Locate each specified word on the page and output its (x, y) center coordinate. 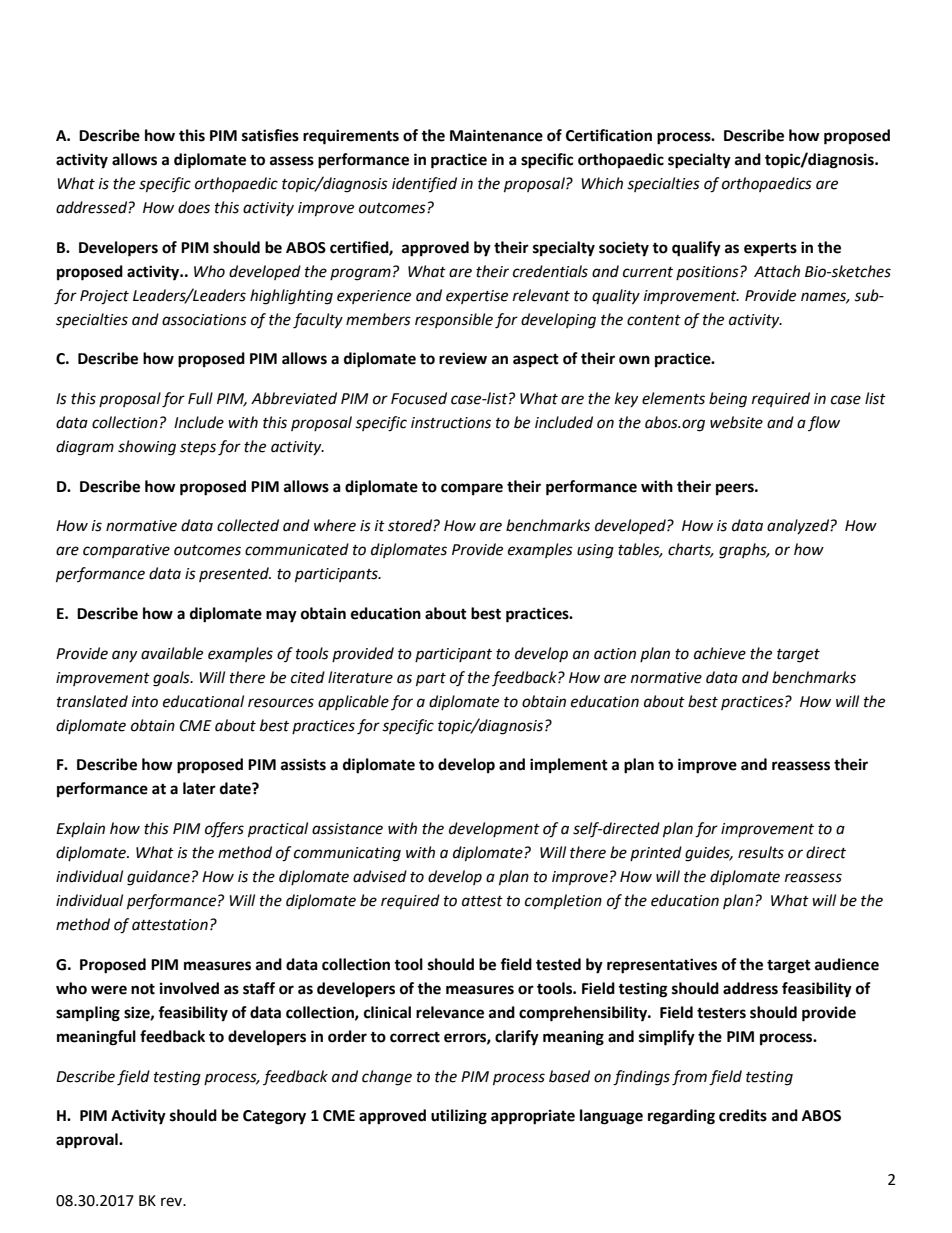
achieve (720, 653)
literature (360, 677)
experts (770, 249)
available (172, 653)
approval (88, 1141)
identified (424, 184)
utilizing (459, 1117)
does (194, 207)
